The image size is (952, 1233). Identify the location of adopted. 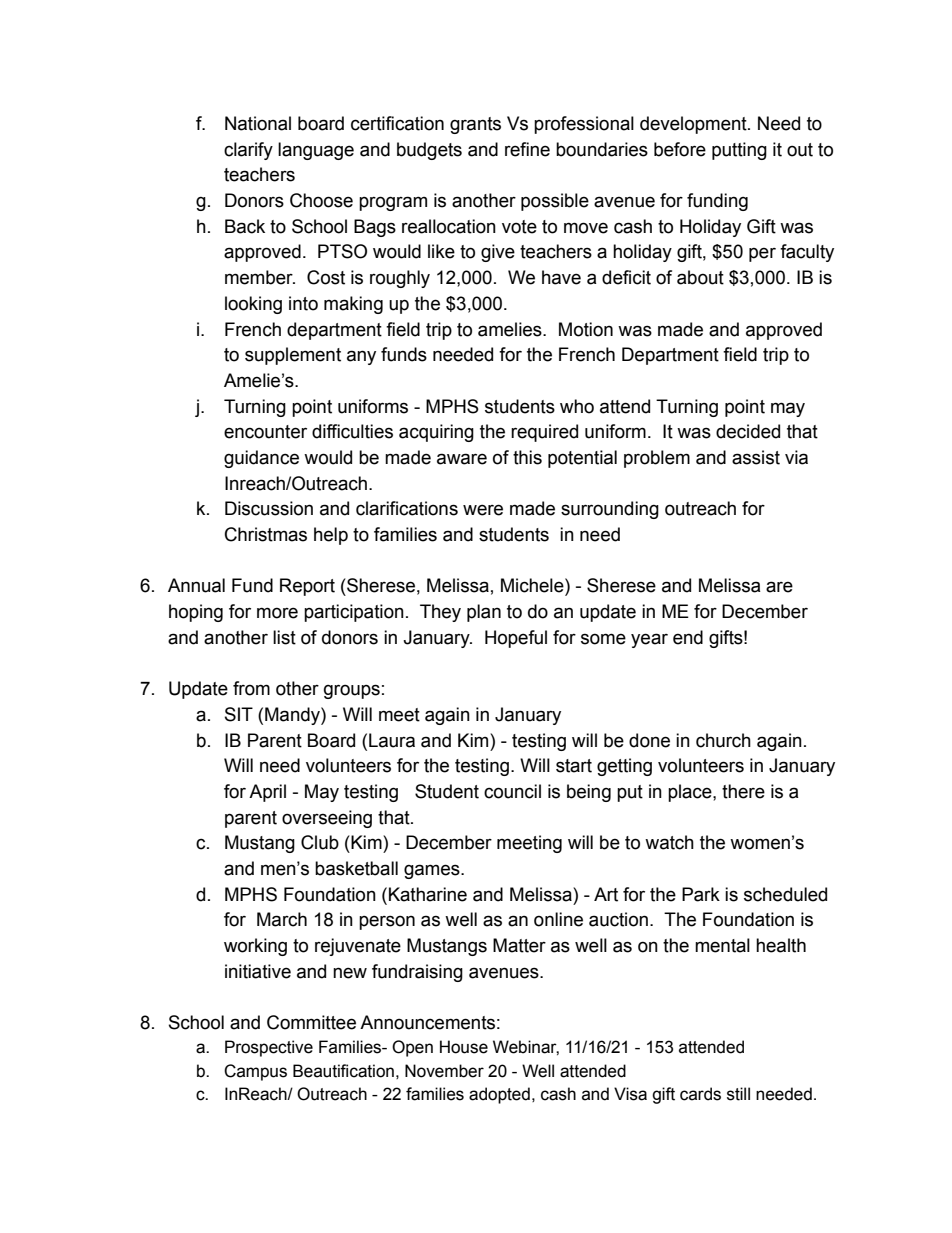
(499, 1095).
